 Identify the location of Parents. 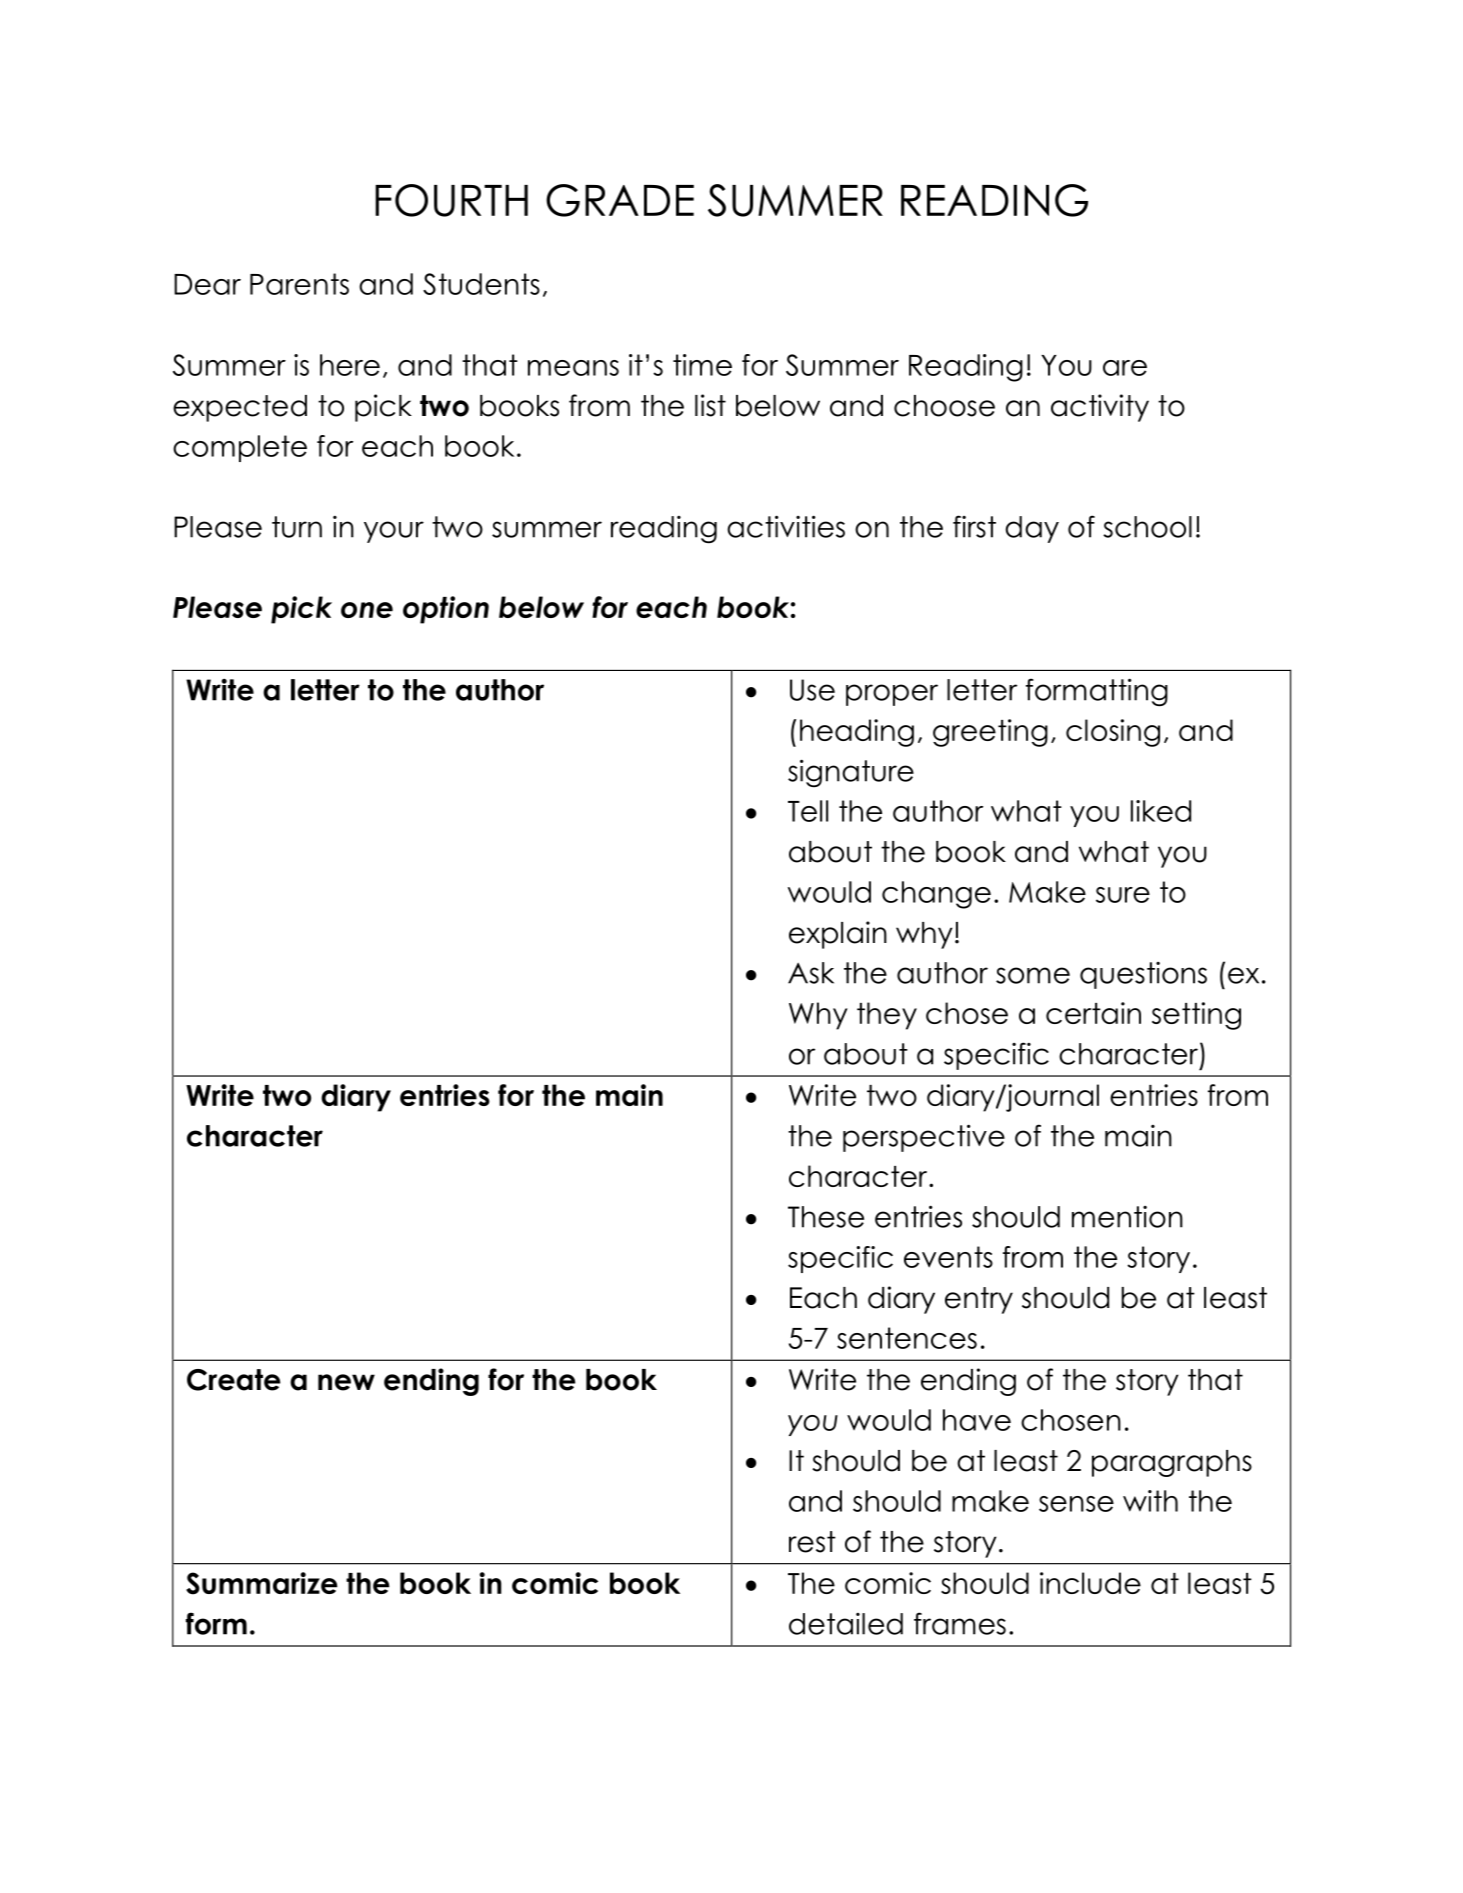
(299, 284).
